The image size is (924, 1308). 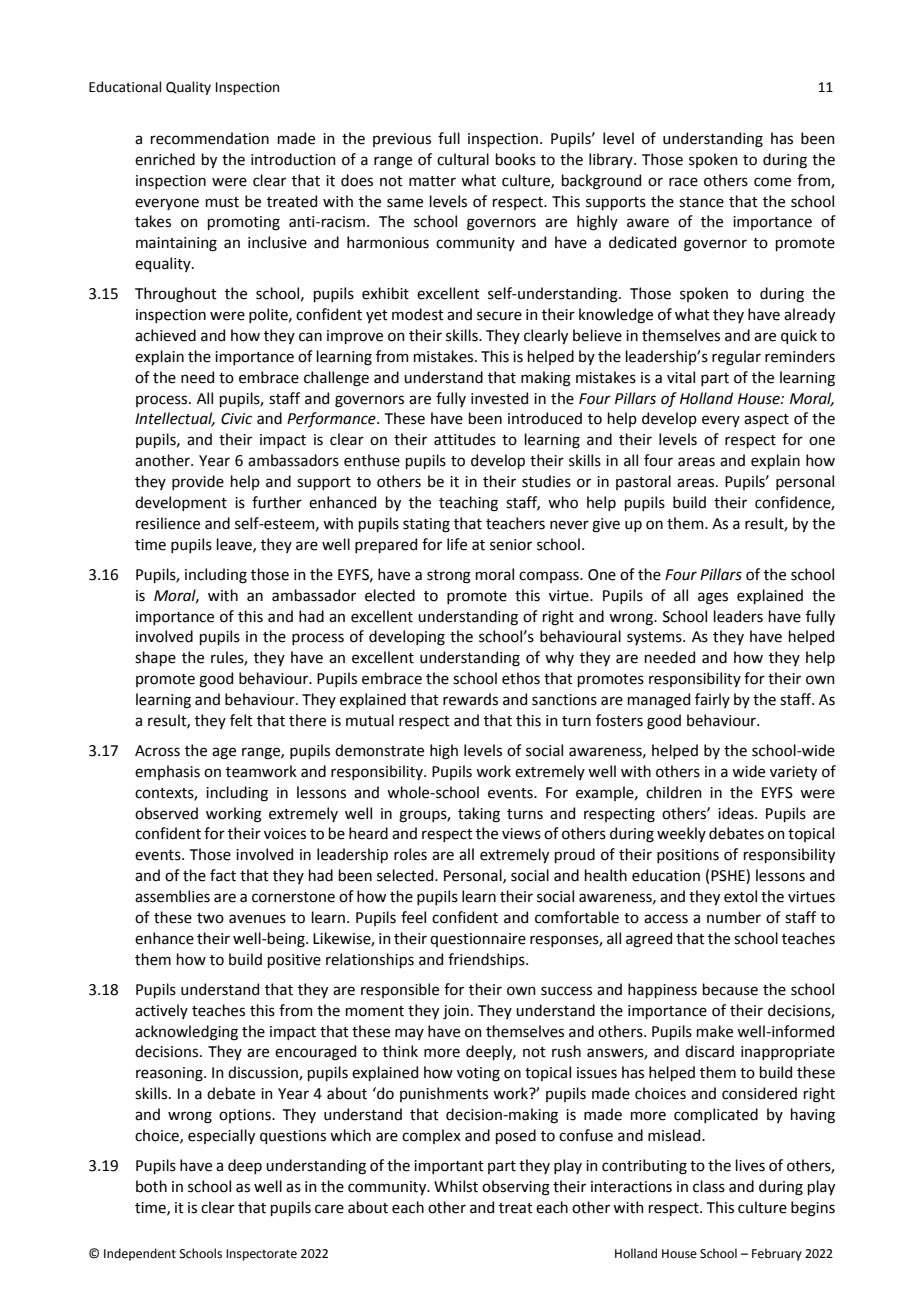 I want to click on fairly, so click(x=712, y=700).
